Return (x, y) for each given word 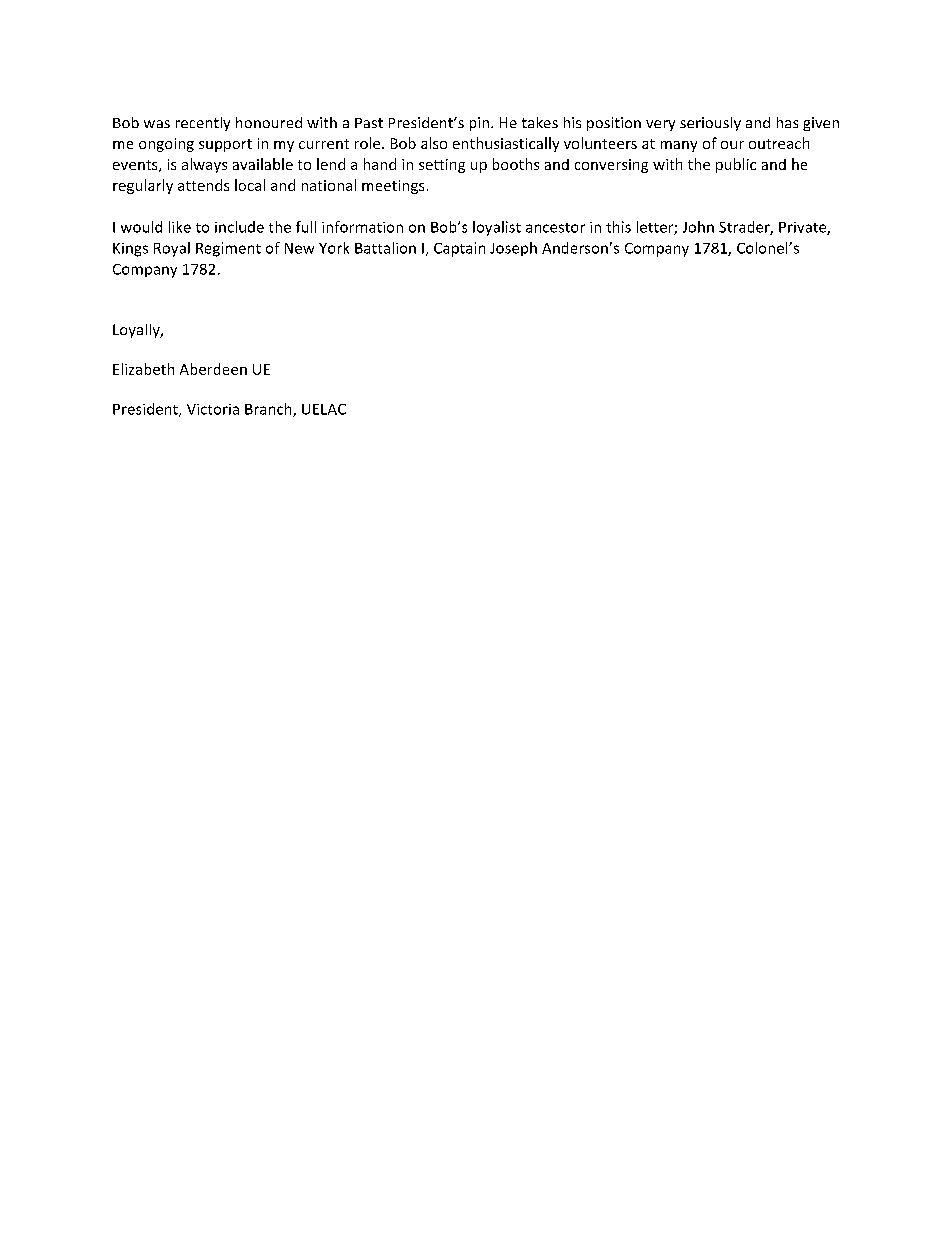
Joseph (513, 249)
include (239, 227)
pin (479, 124)
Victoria (213, 409)
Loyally (137, 331)
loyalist (497, 228)
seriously (710, 124)
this (618, 227)
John (698, 227)
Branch (269, 410)
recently (203, 124)
